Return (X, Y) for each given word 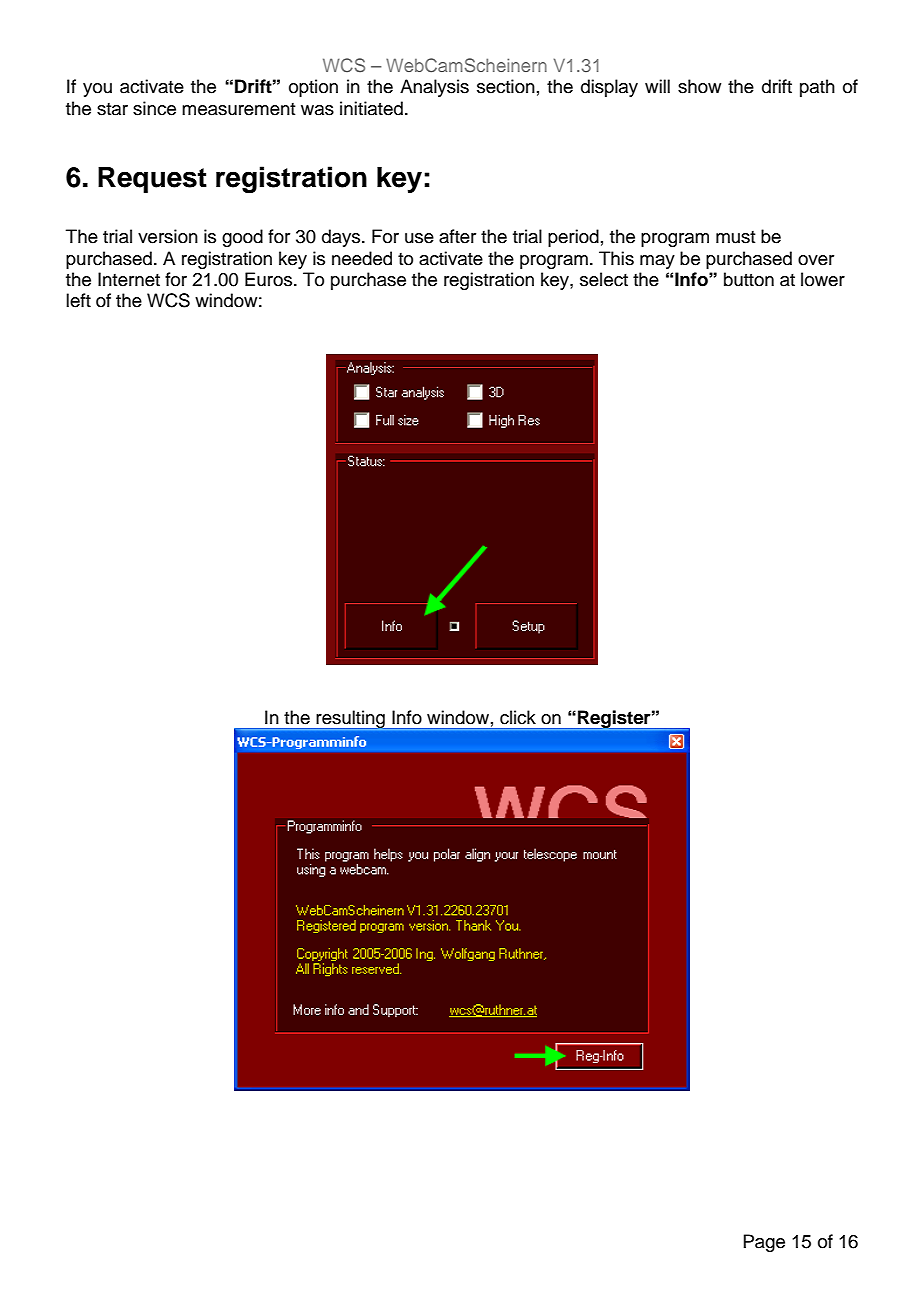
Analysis (434, 88)
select (604, 279)
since (154, 108)
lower (823, 279)
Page (764, 1243)
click (518, 717)
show (699, 86)
